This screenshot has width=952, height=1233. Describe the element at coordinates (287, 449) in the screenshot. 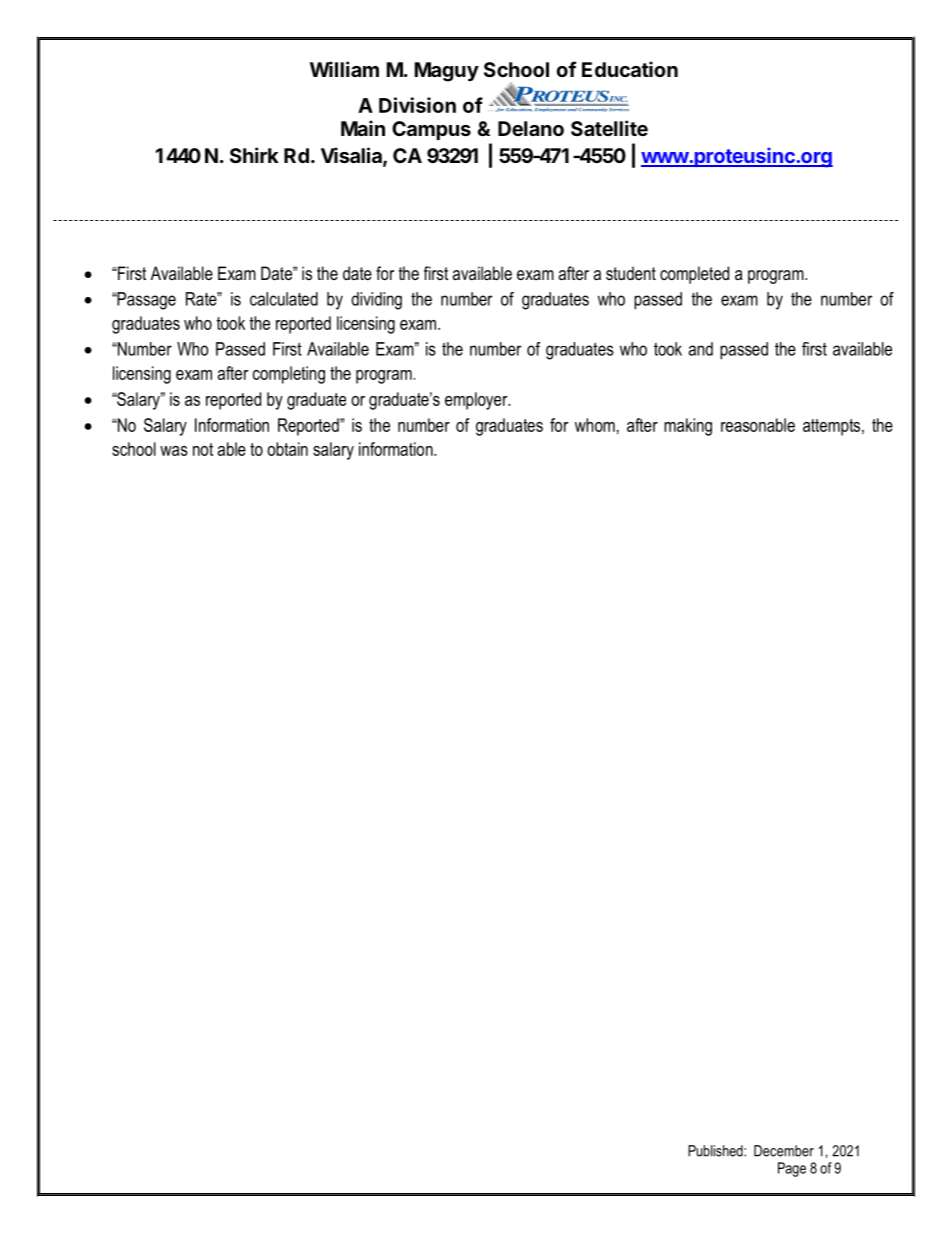

I see `obtain` at that location.
